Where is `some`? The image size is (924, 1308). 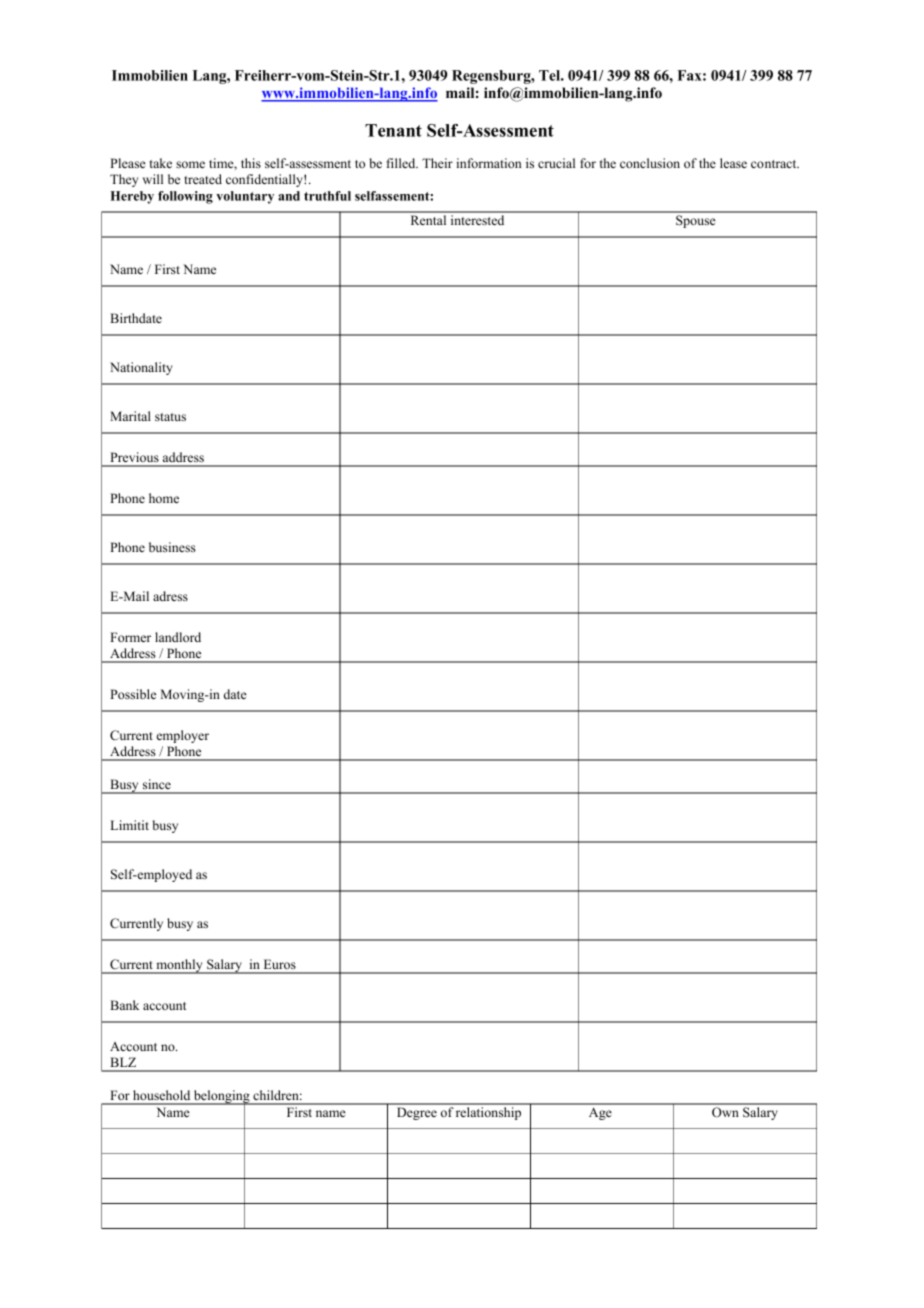 some is located at coordinates (190, 164).
